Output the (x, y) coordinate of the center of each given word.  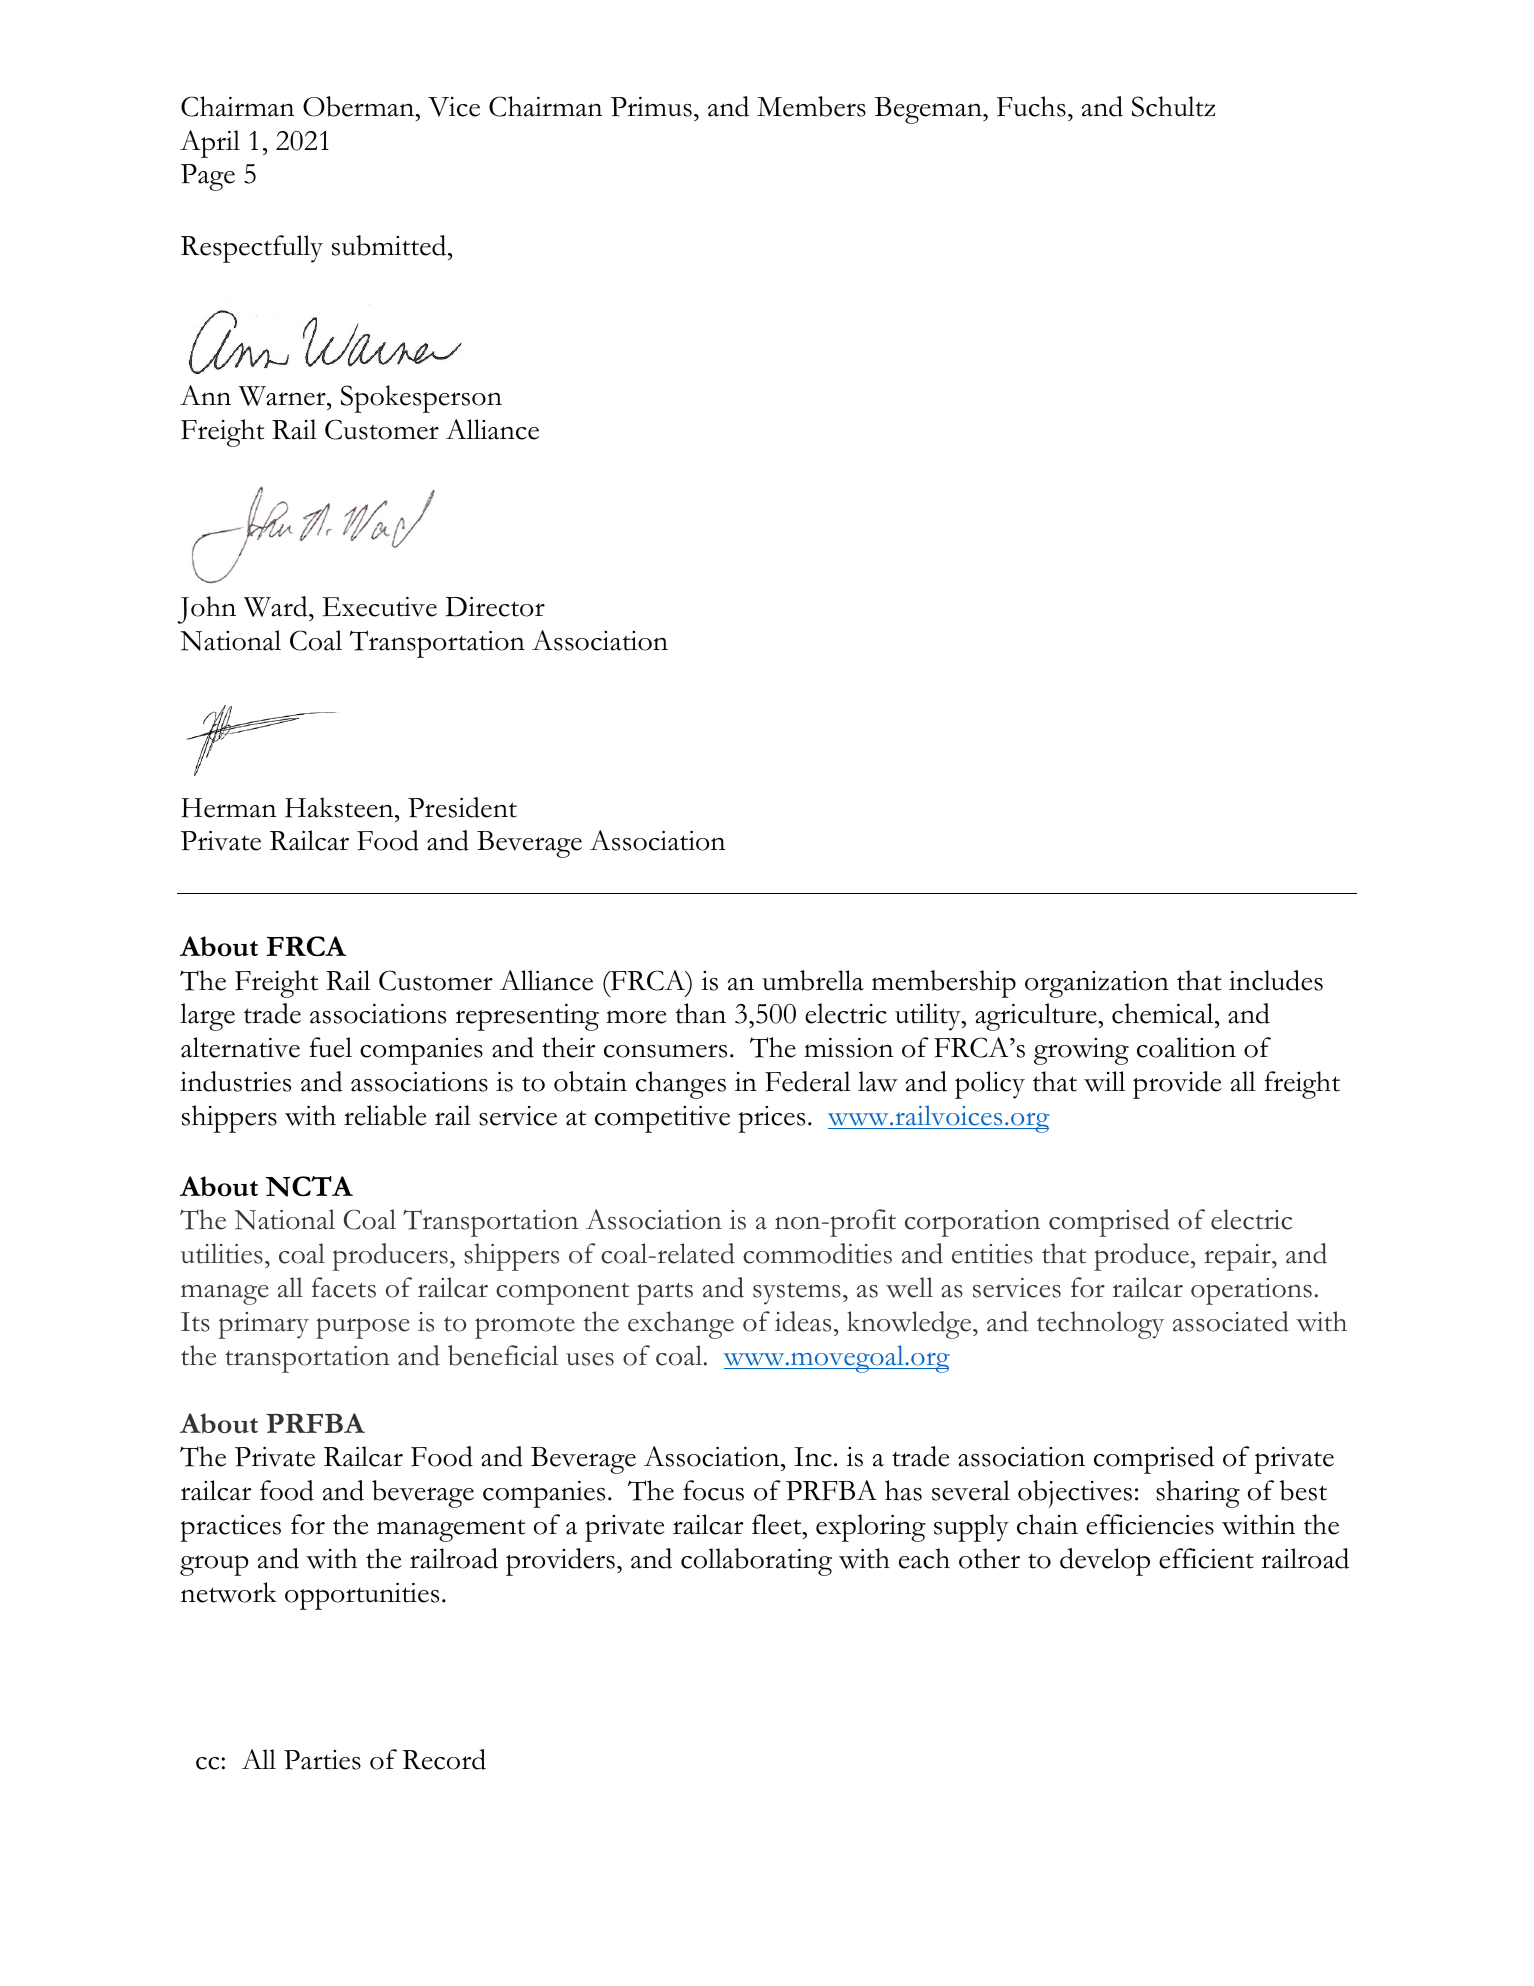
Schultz (1173, 106)
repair (1238, 1257)
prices (771, 1119)
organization (1097, 984)
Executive (379, 606)
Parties (322, 1760)
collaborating (756, 1562)
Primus (651, 106)
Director (495, 606)
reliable (385, 1115)
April (210, 144)
